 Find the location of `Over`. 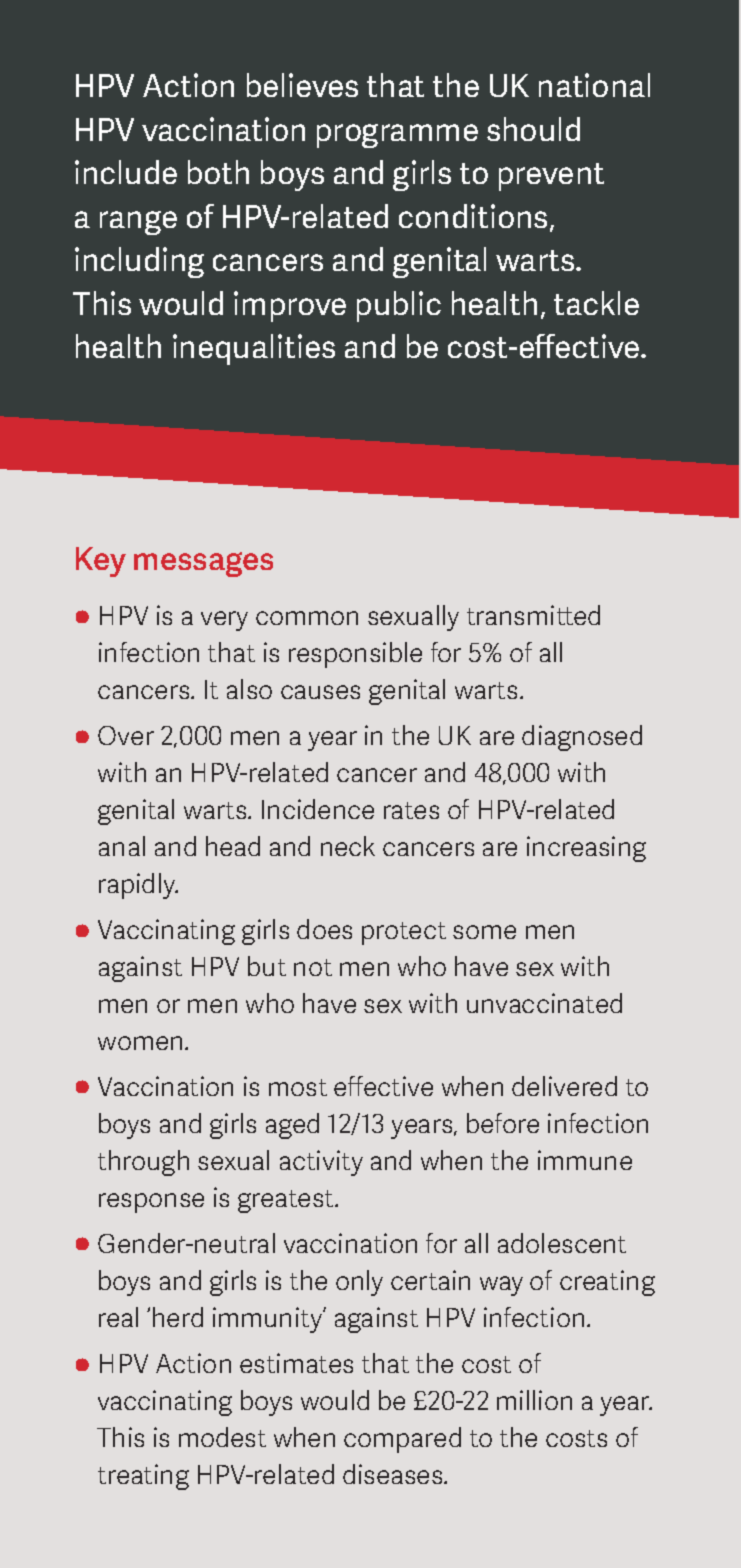

Over is located at coordinates (126, 735).
